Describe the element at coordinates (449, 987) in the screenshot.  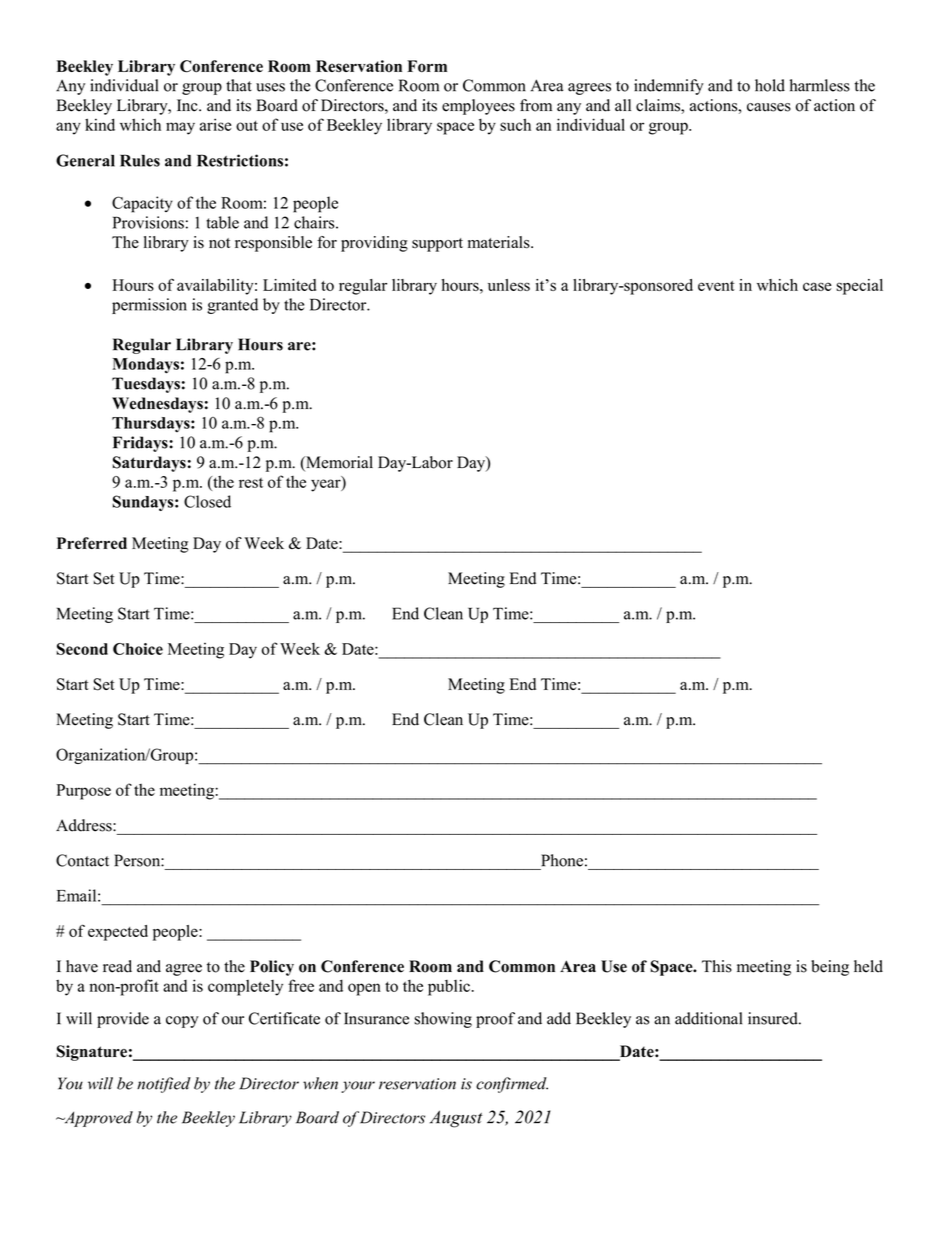
I see `public` at that location.
